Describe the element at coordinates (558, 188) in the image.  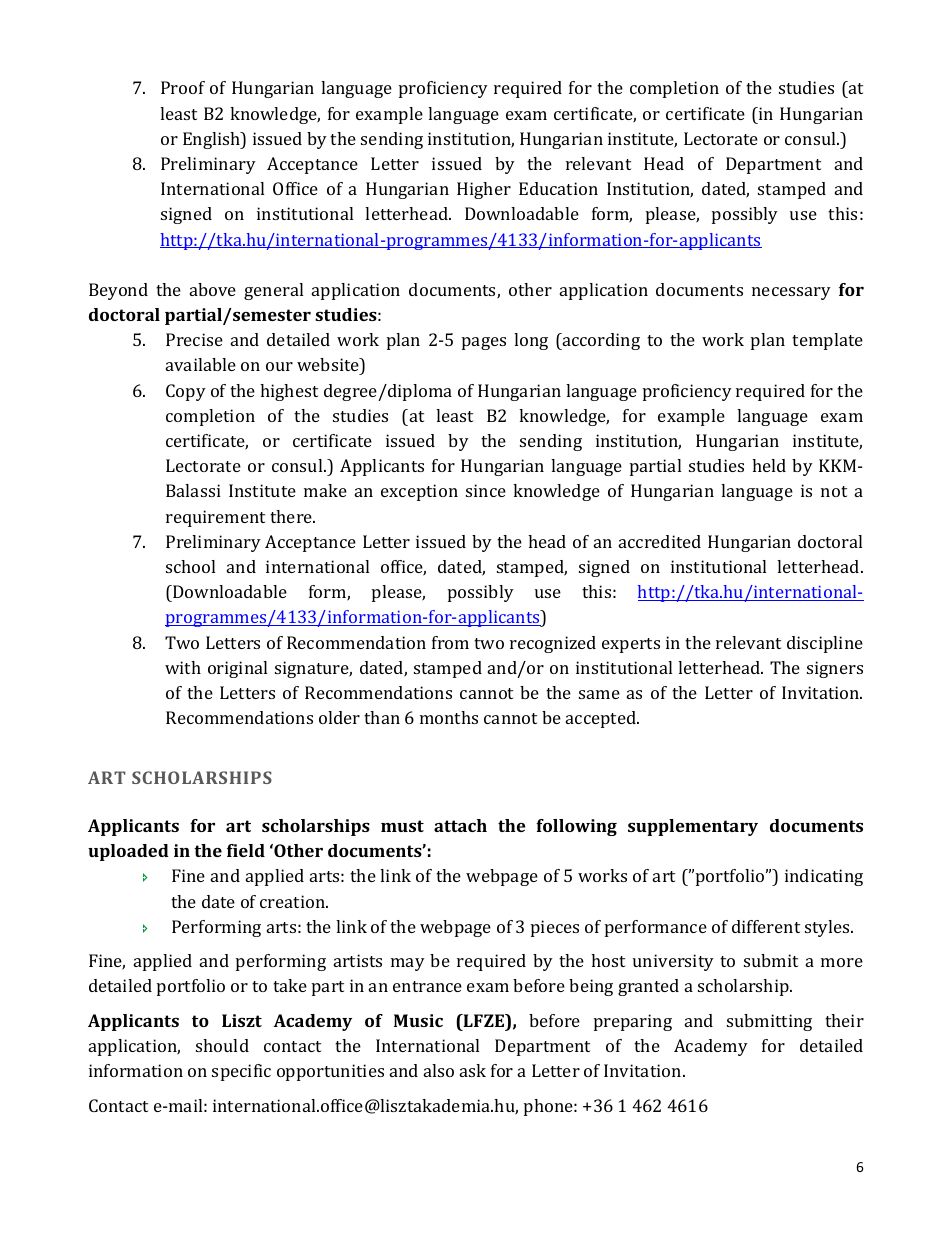
I see `Education` at that location.
